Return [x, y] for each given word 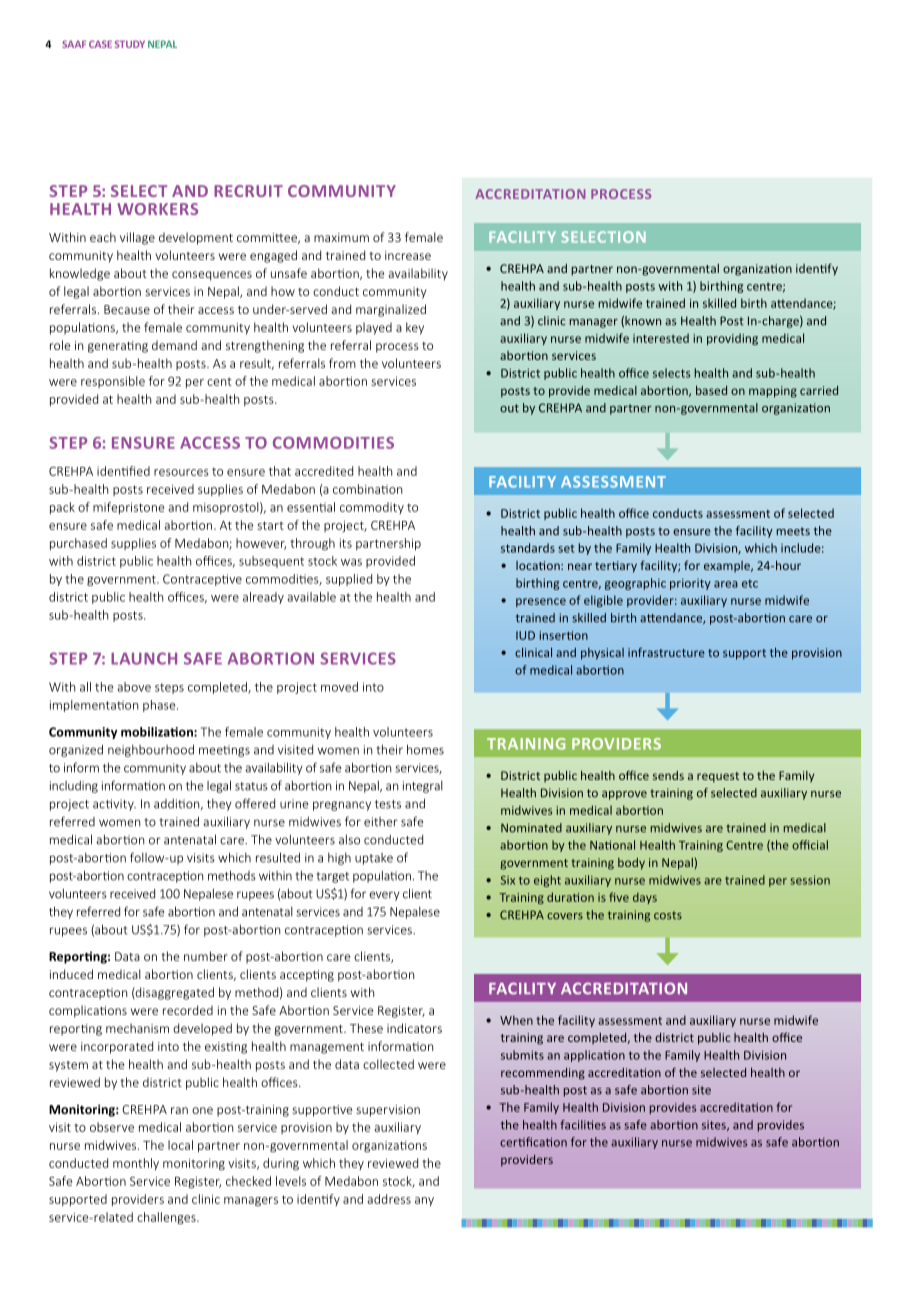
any [424, 1201]
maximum [341, 237]
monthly [136, 1164]
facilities [583, 1125]
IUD [525, 635]
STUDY [130, 44]
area [726, 584]
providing [732, 339]
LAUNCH [144, 658]
